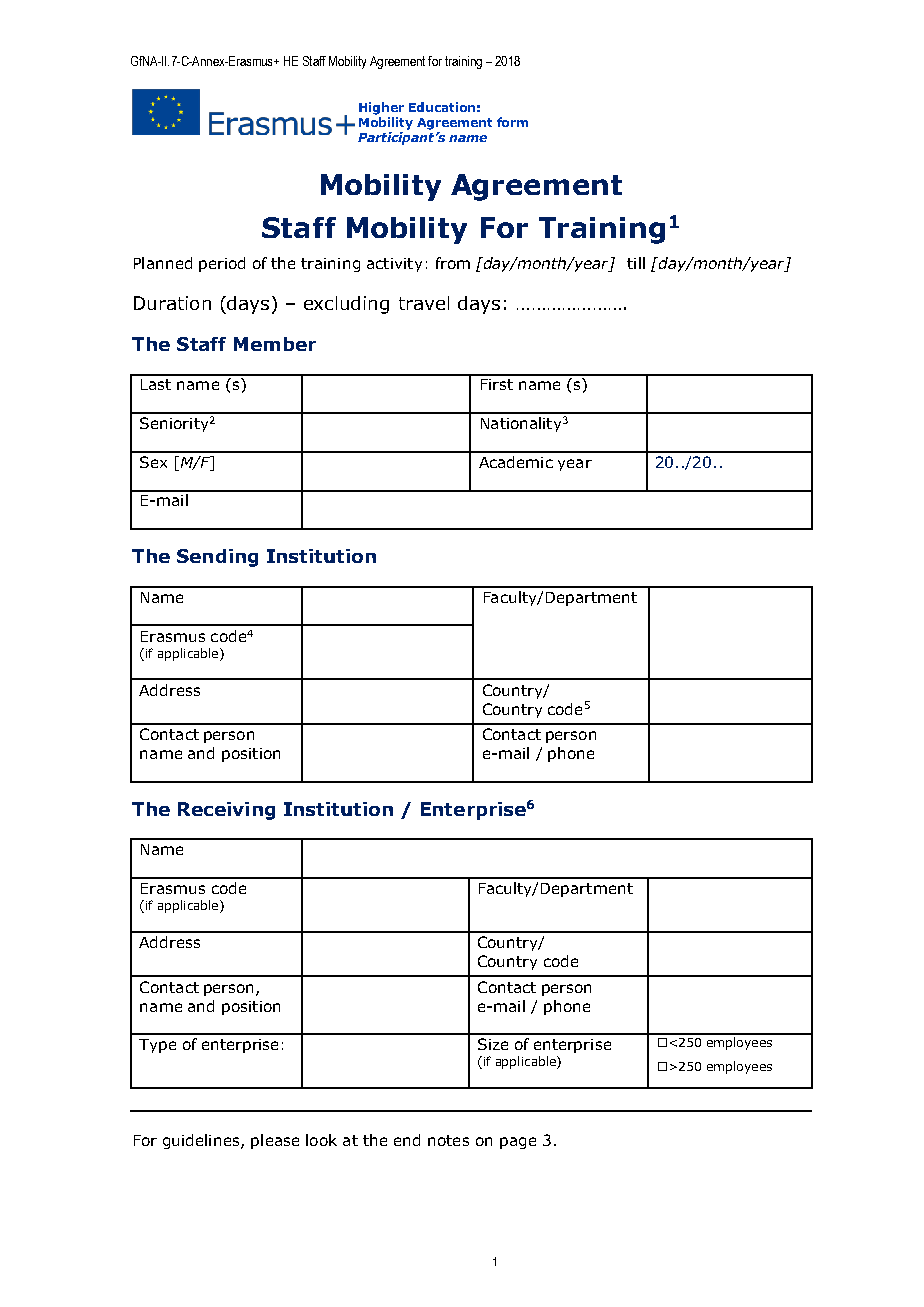 This page has width=924, height=1307. I want to click on form, so click(512, 122).
